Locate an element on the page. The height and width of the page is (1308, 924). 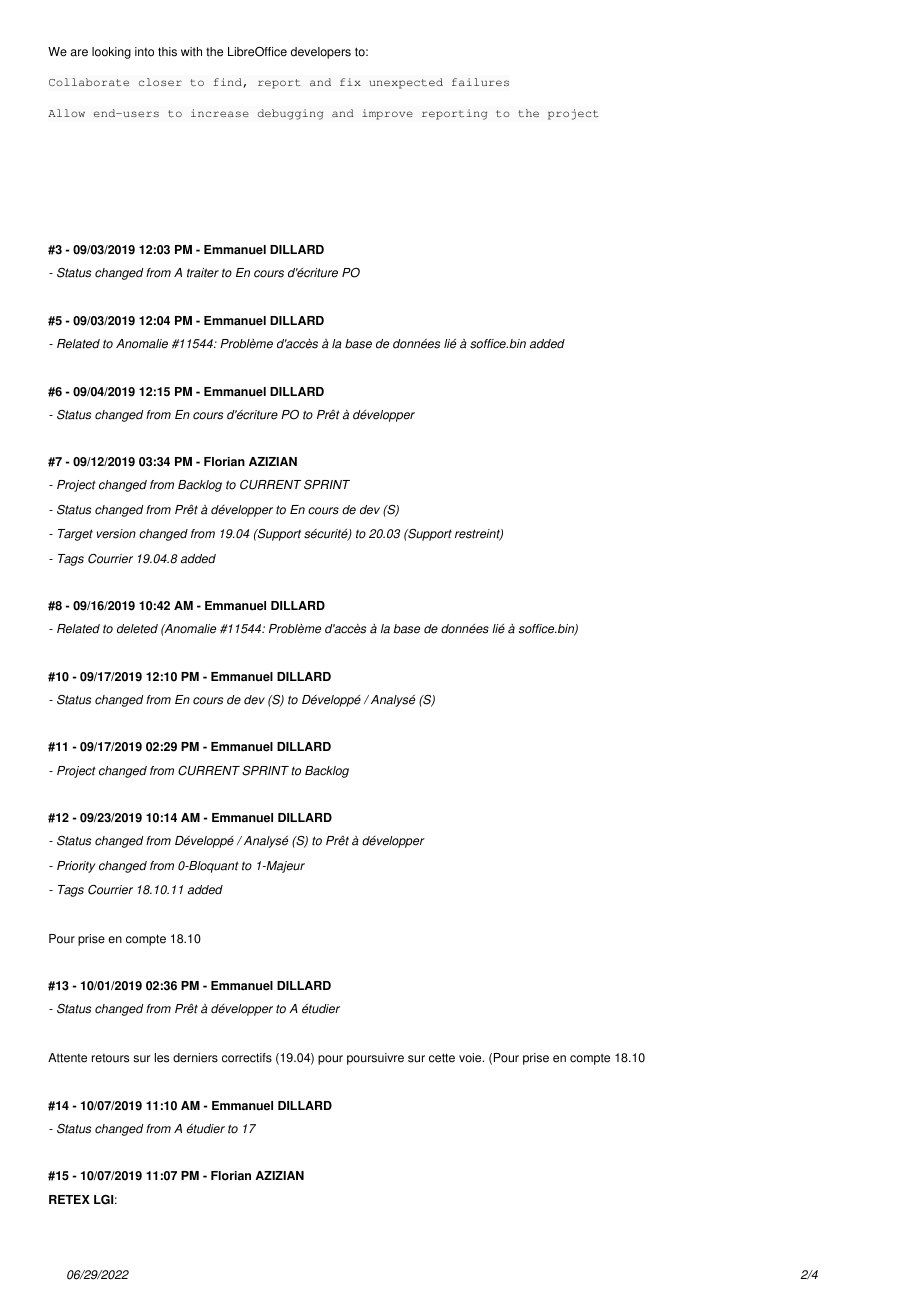
looking is located at coordinates (111, 53).
